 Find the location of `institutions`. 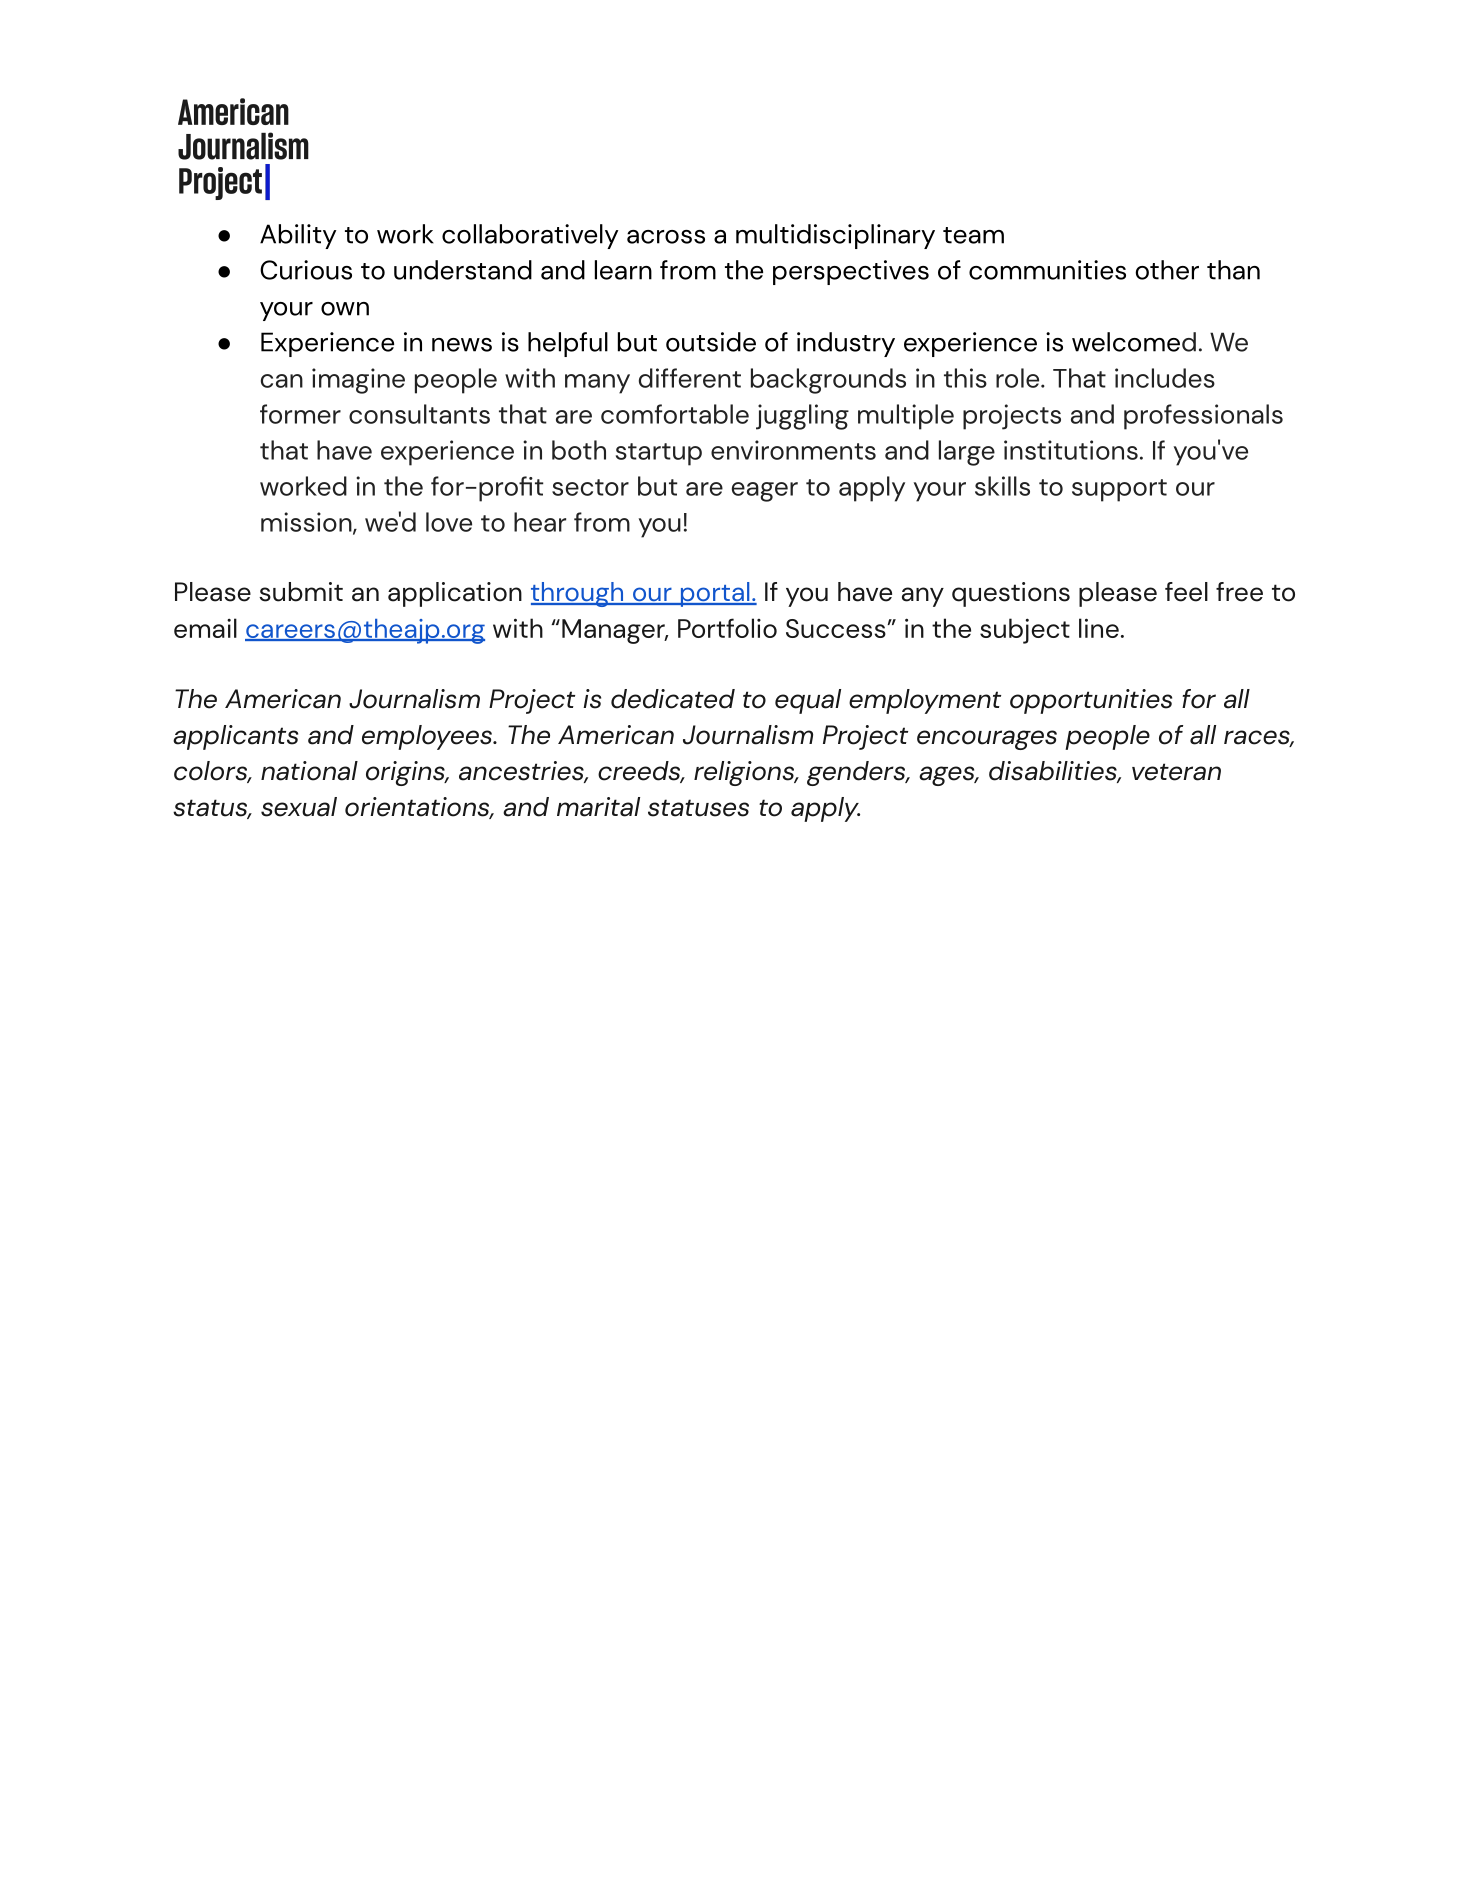

institutions is located at coordinates (1071, 450).
